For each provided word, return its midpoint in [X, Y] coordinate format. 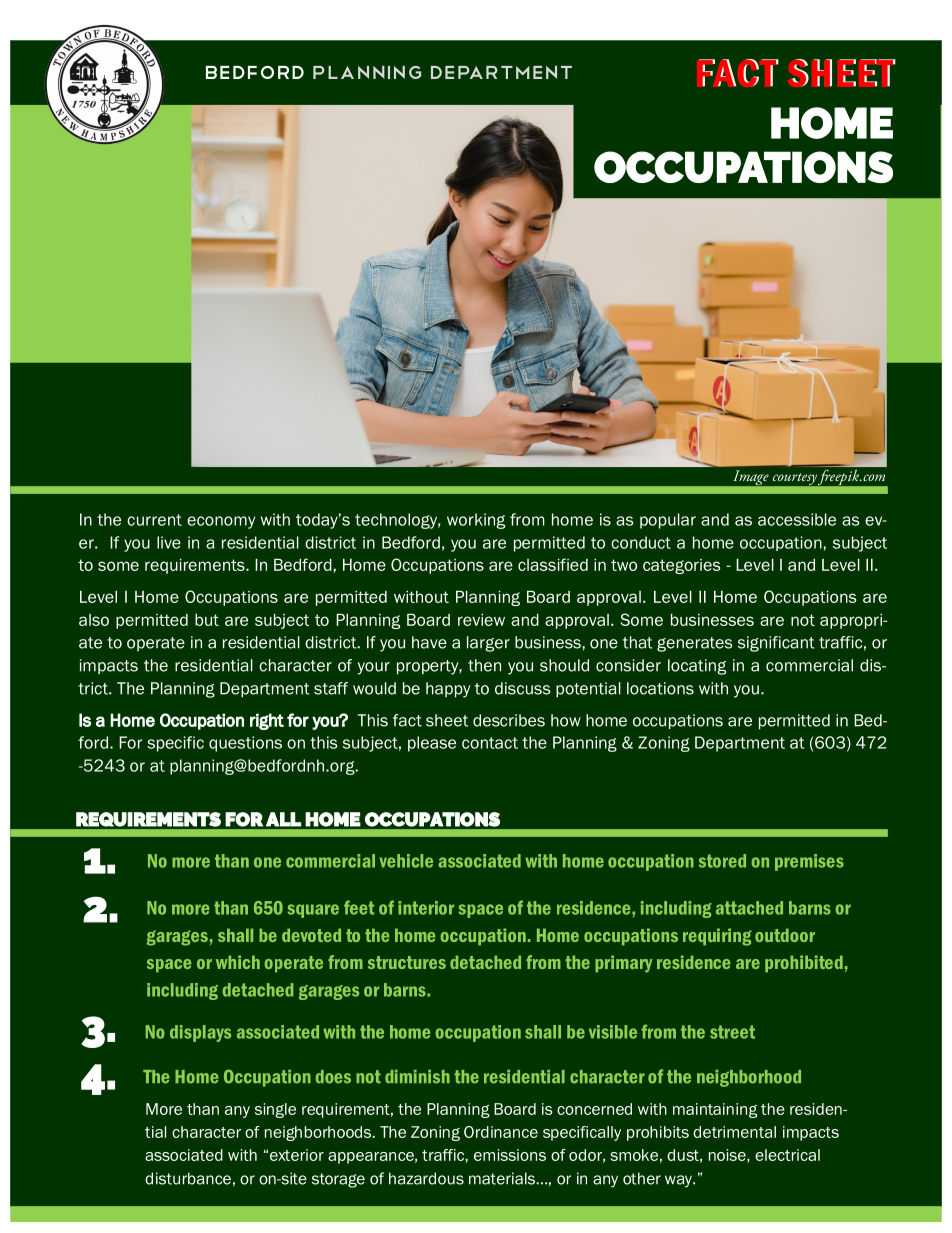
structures [407, 962]
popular [668, 521]
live [169, 542]
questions [245, 744]
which [238, 962]
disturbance [188, 1178]
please [432, 744]
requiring [717, 937]
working [476, 521]
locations [660, 688]
